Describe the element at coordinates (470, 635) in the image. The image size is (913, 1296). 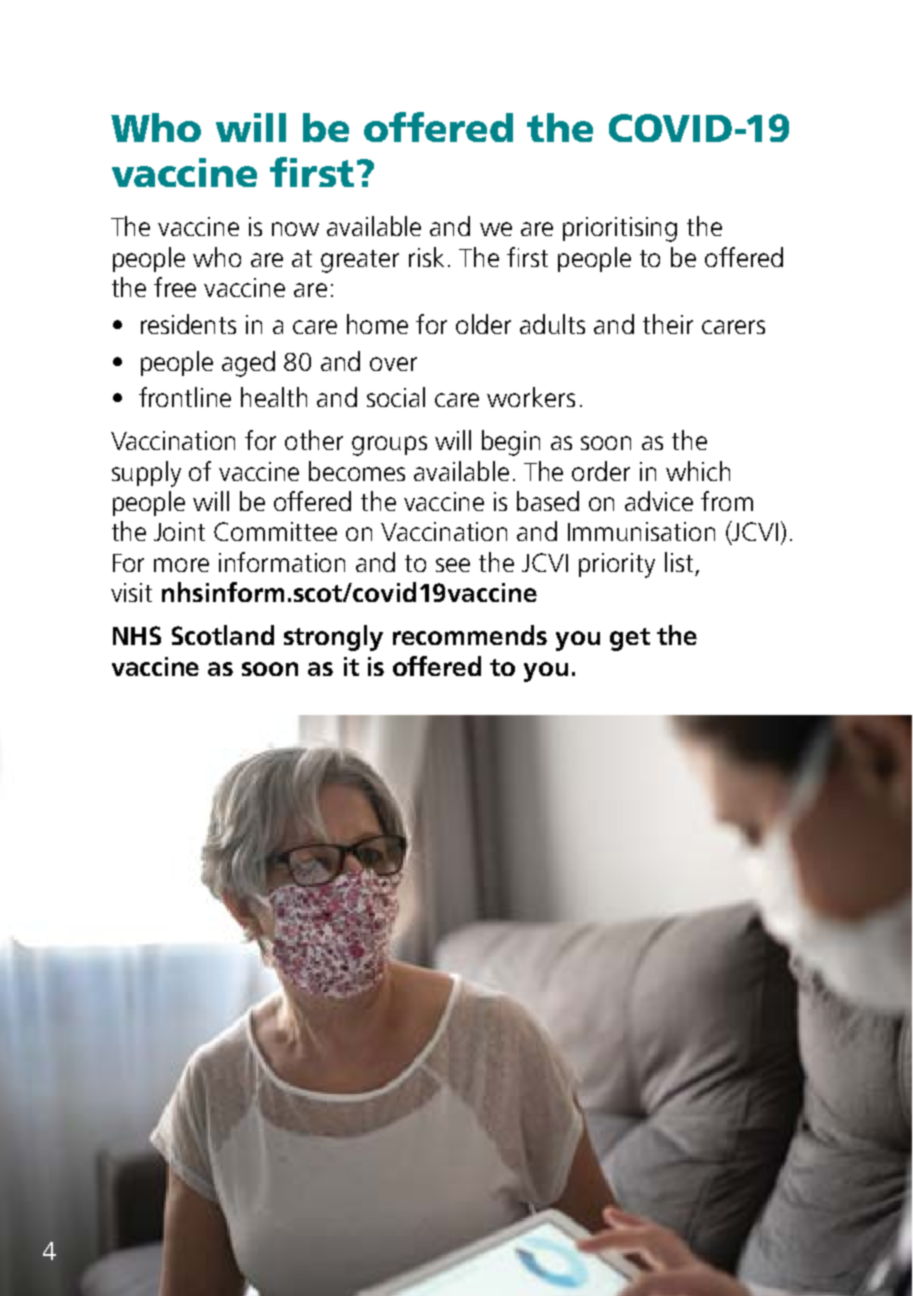
I see `recommends` at that location.
